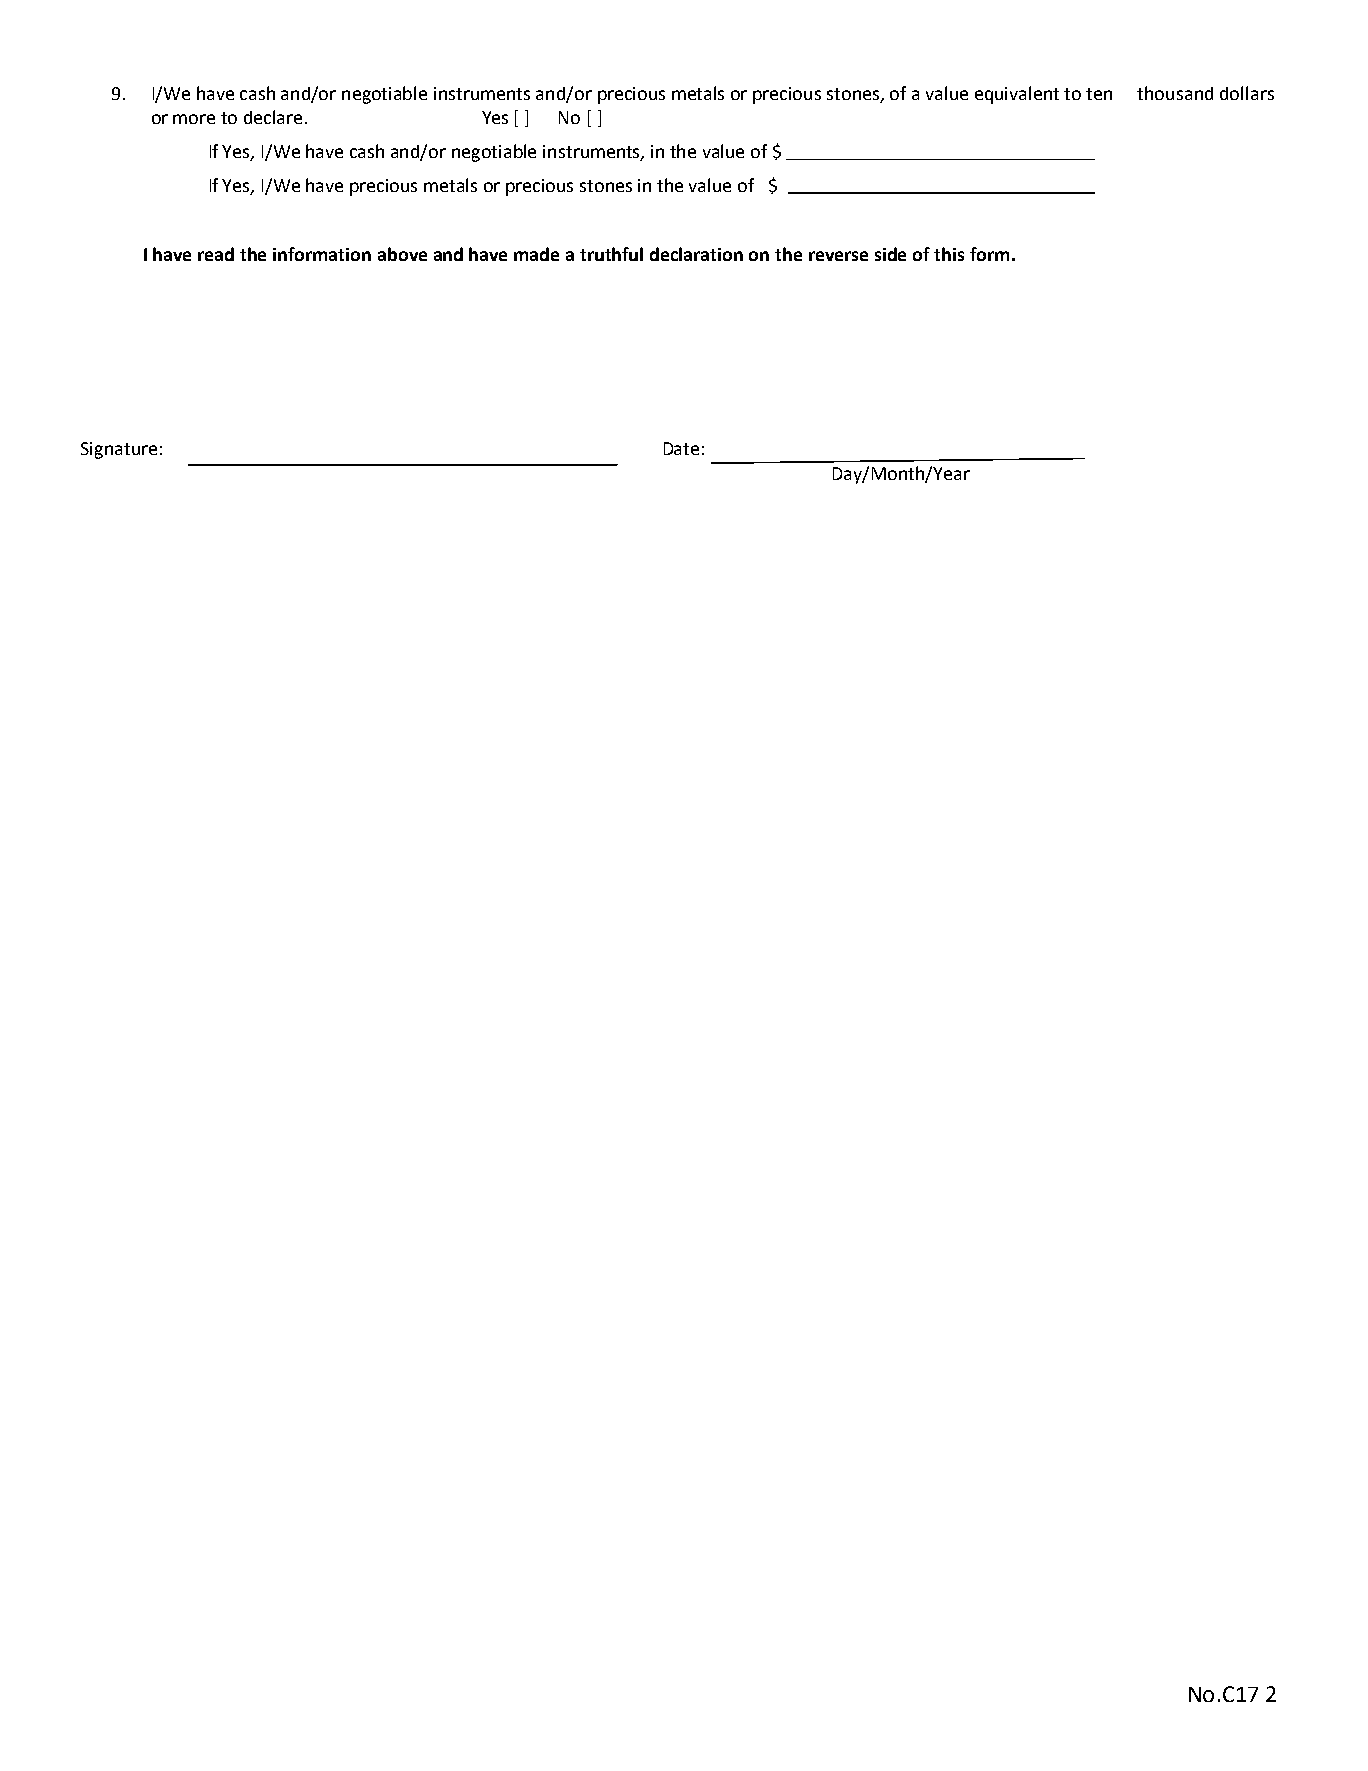  I want to click on Date, so click(681, 448).
